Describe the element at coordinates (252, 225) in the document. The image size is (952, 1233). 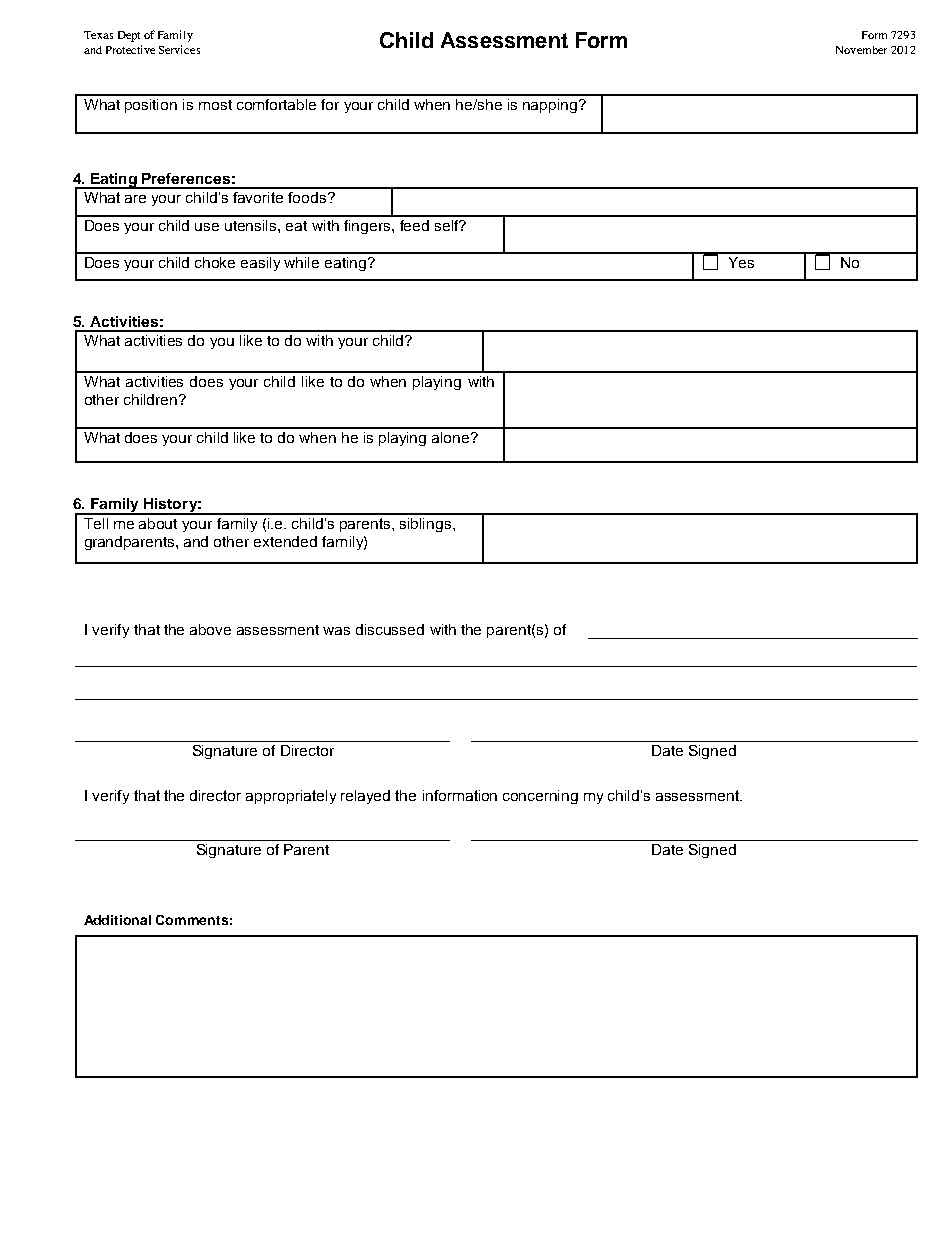
I see `utensils` at that location.
